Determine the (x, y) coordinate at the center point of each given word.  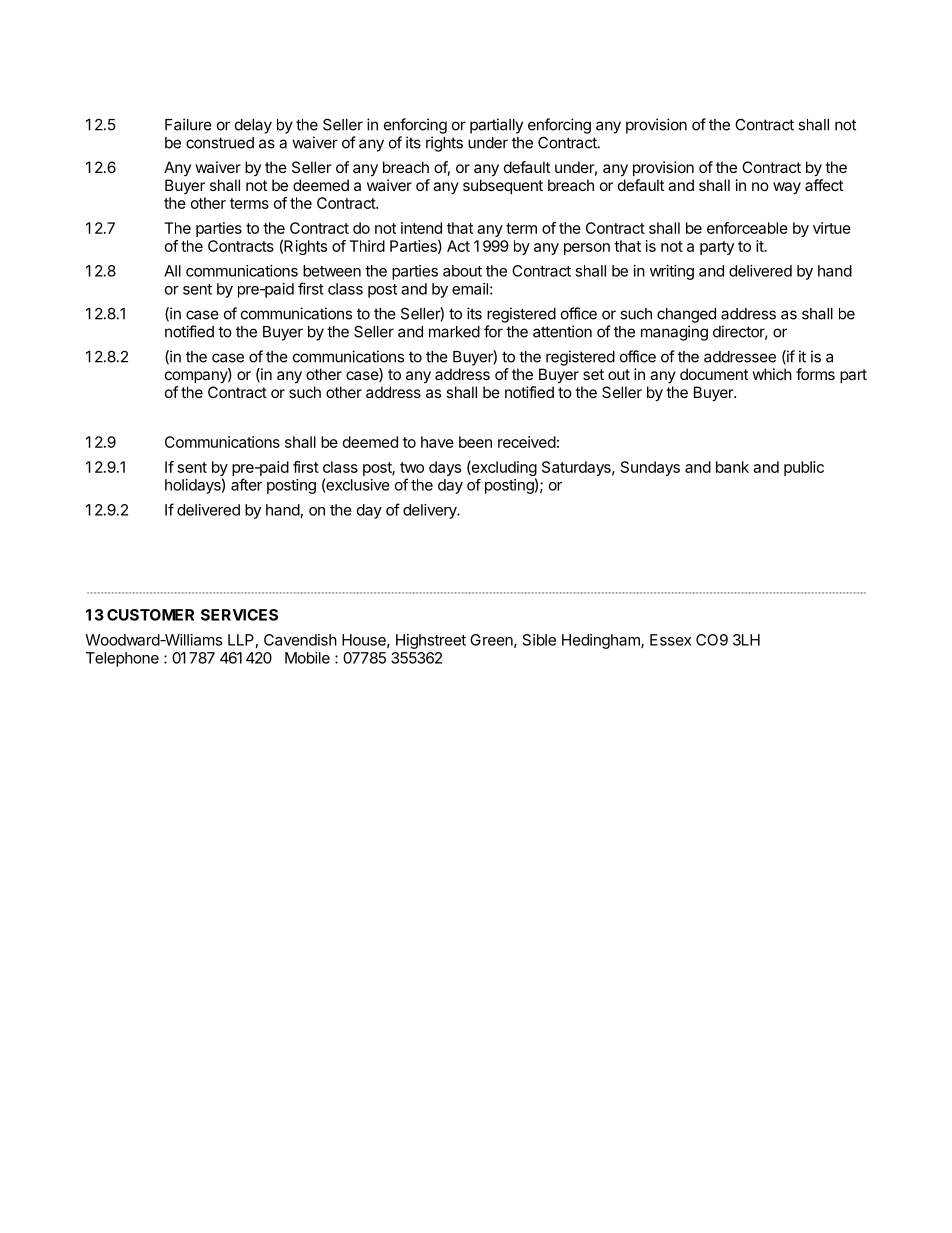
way (787, 188)
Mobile (307, 658)
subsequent (503, 186)
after (246, 484)
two (412, 467)
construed (220, 143)
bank (732, 467)
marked (454, 332)
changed (686, 315)
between (332, 271)
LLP (241, 640)
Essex (670, 640)
